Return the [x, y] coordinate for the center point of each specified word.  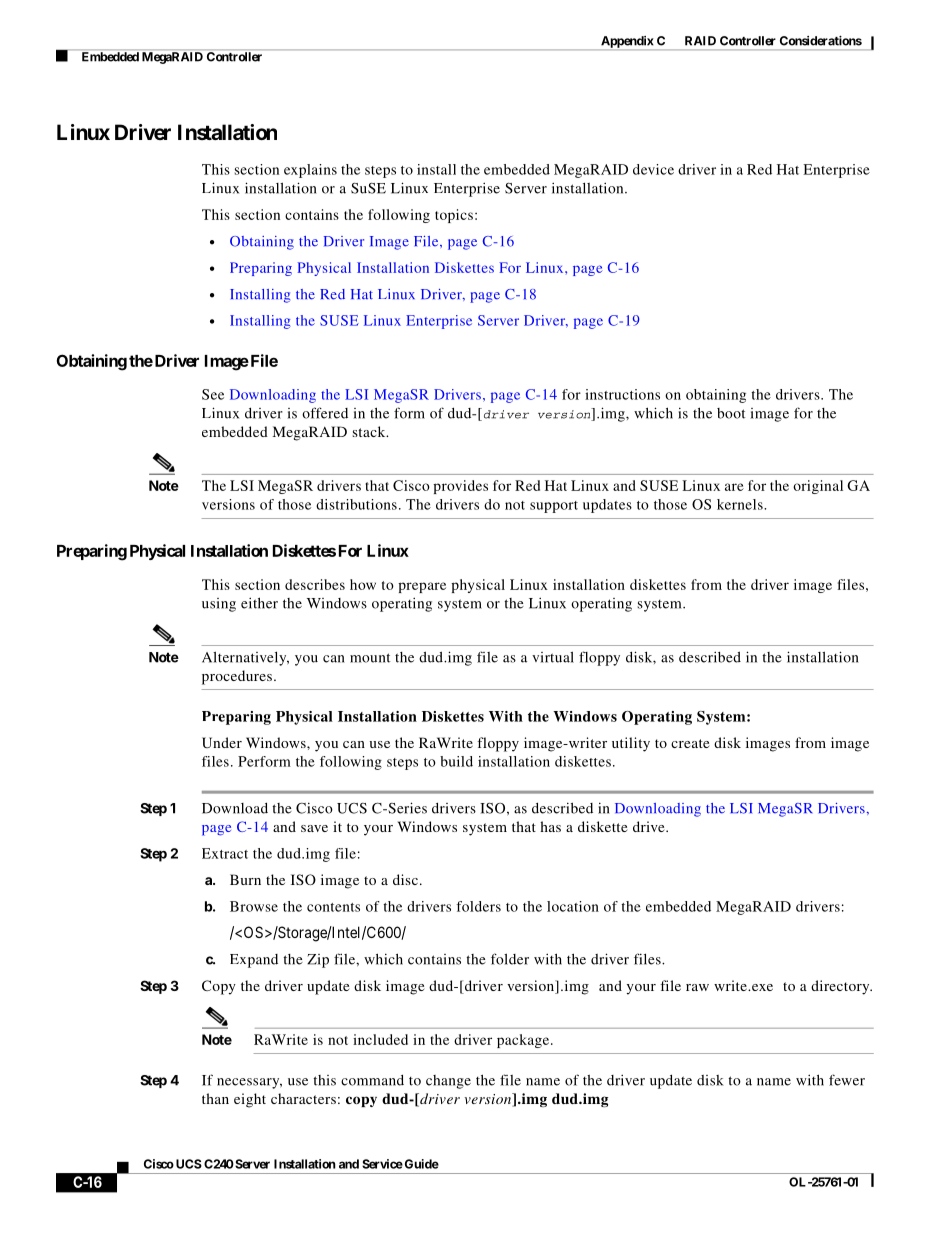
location [573, 906]
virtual [553, 657]
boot [731, 413]
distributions [356, 504]
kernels [741, 504]
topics [454, 216]
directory [841, 987]
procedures [237, 677]
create [690, 743]
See [213, 394]
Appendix [627, 43]
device [653, 169]
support [554, 507]
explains [310, 171]
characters [303, 1098]
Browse [254, 906]
